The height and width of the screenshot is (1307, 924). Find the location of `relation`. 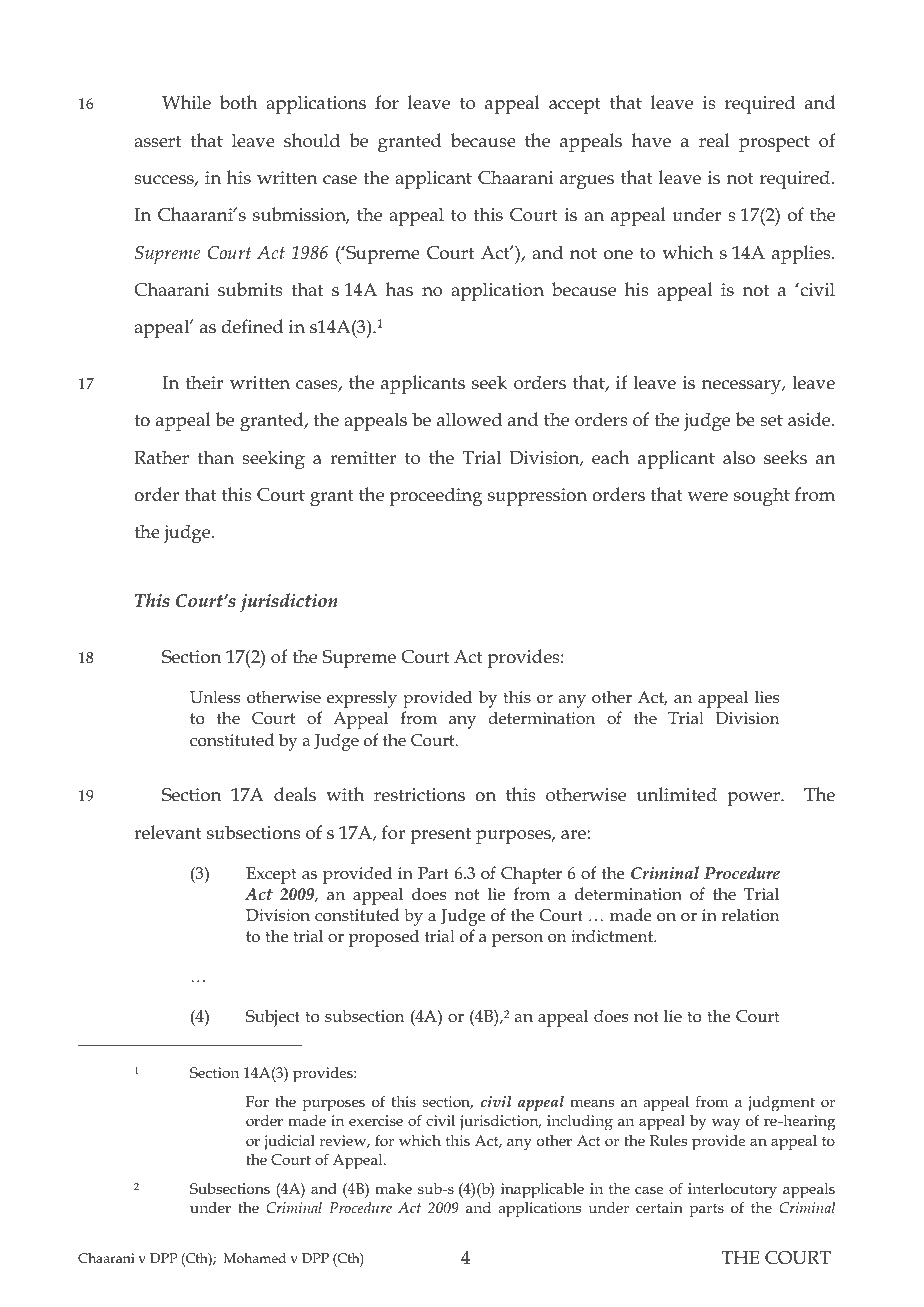

relation is located at coordinates (750, 915).
